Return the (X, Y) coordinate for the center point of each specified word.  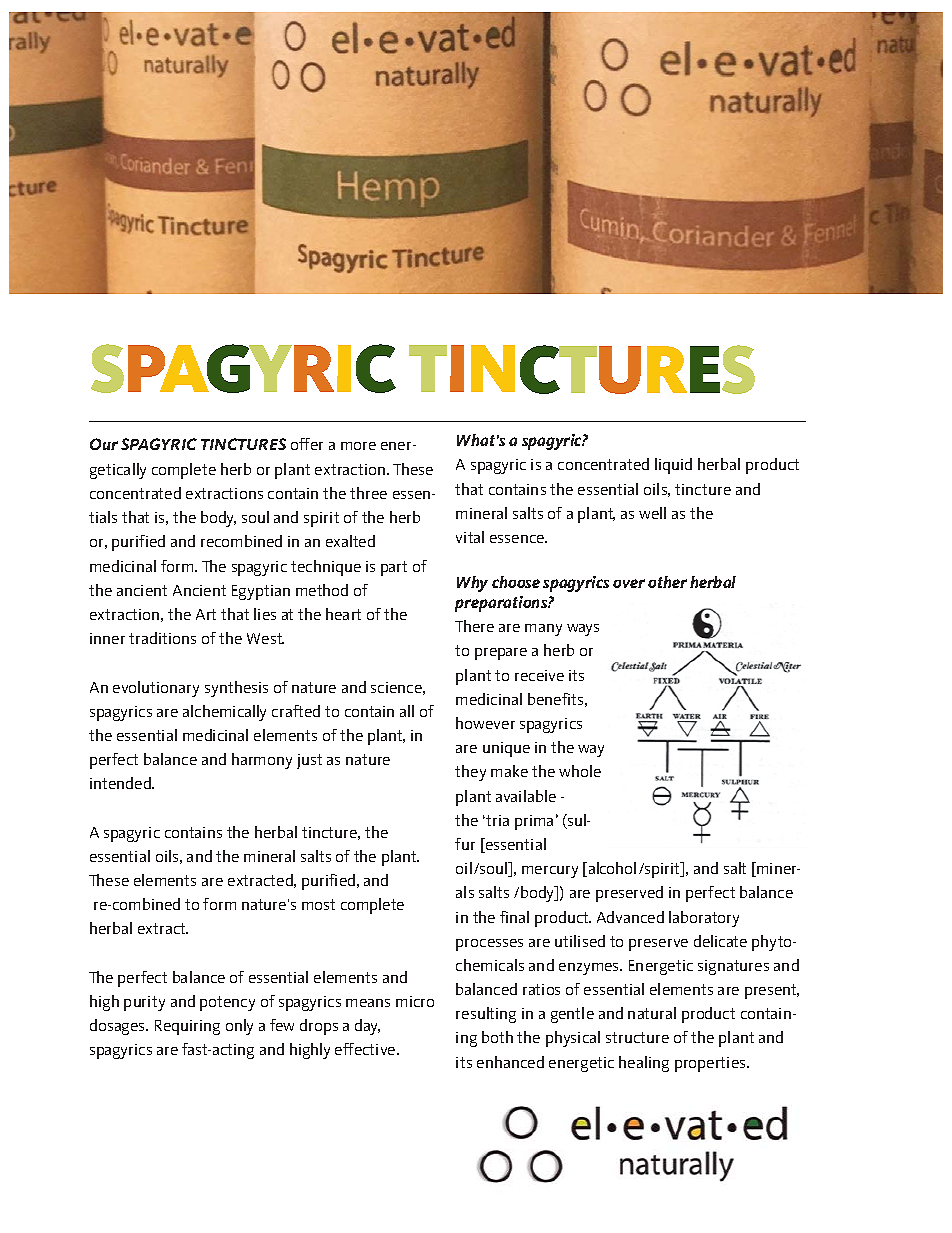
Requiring (187, 1027)
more (358, 446)
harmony (262, 761)
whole (580, 771)
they (470, 773)
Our (104, 444)
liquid (673, 466)
